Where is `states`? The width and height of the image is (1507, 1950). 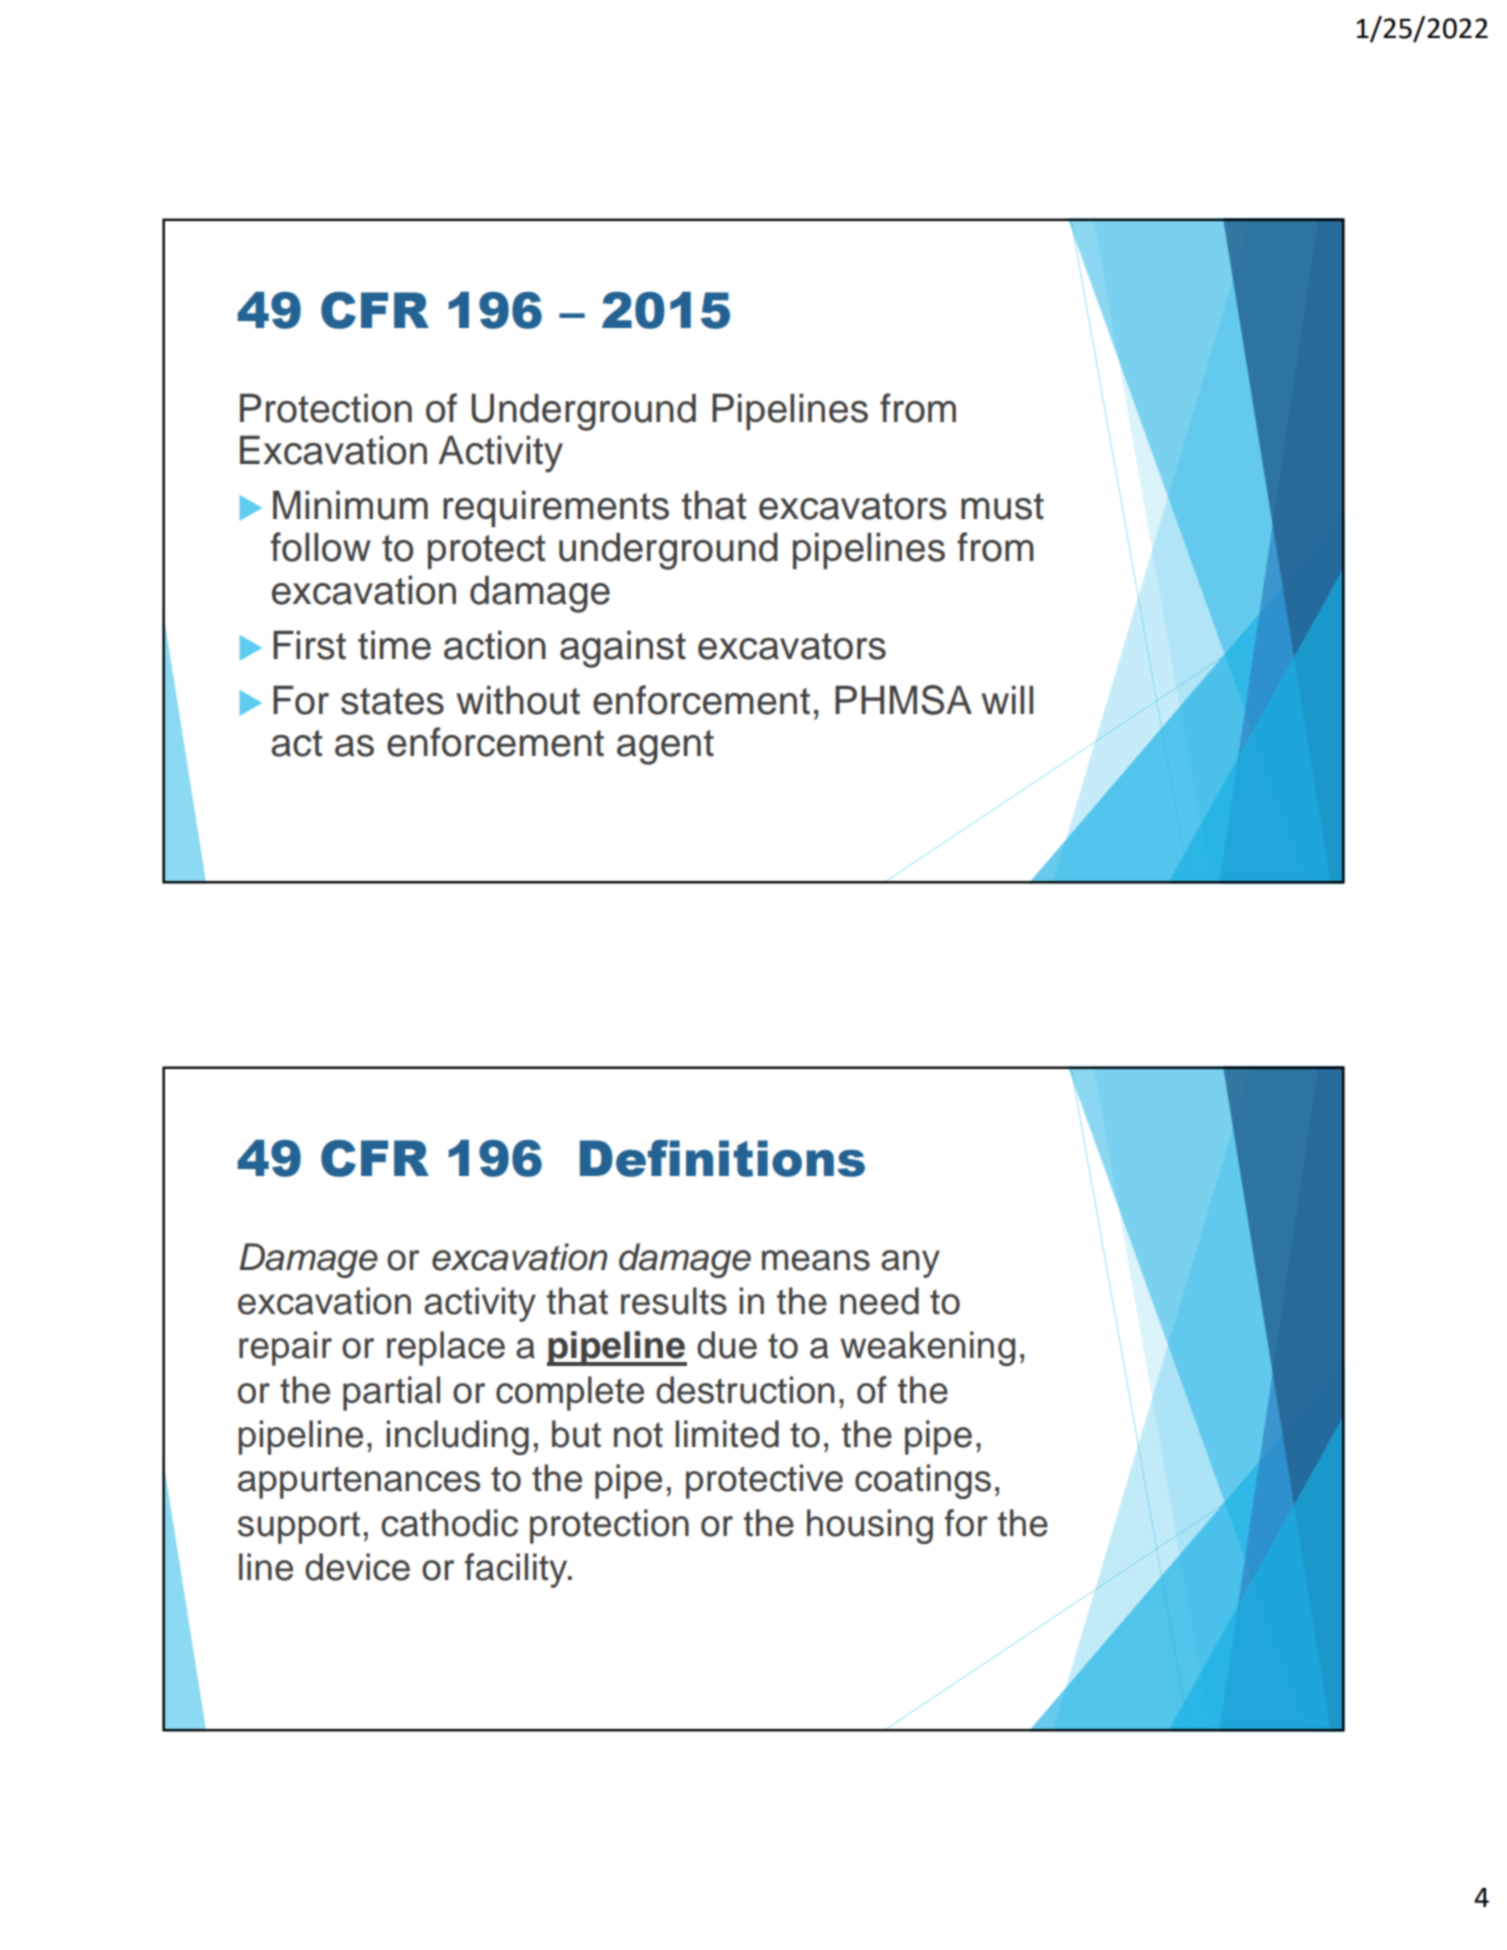 states is located at coordinates (392, 701).
